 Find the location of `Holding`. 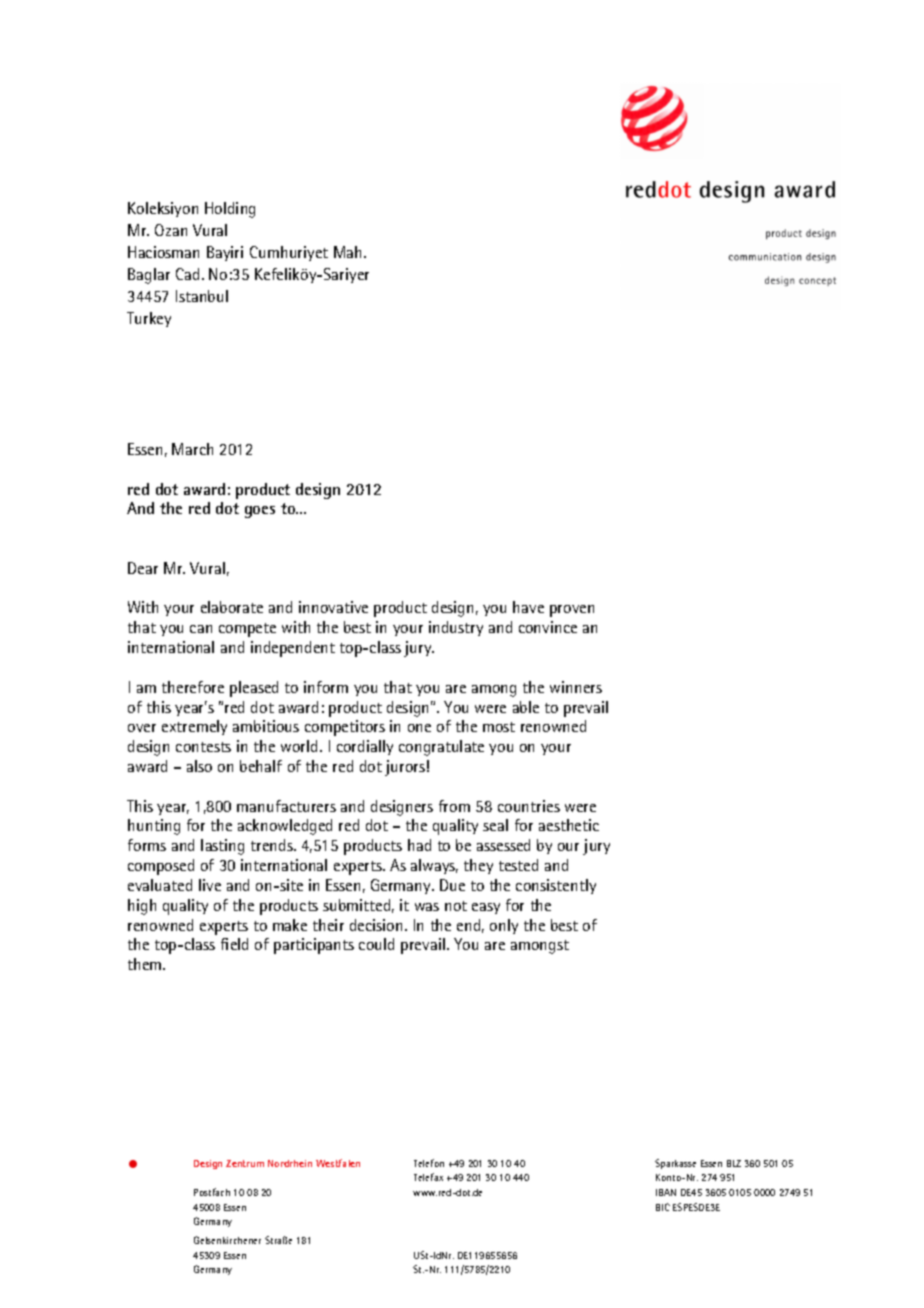

Holding is located at coordinates (230, 210).
